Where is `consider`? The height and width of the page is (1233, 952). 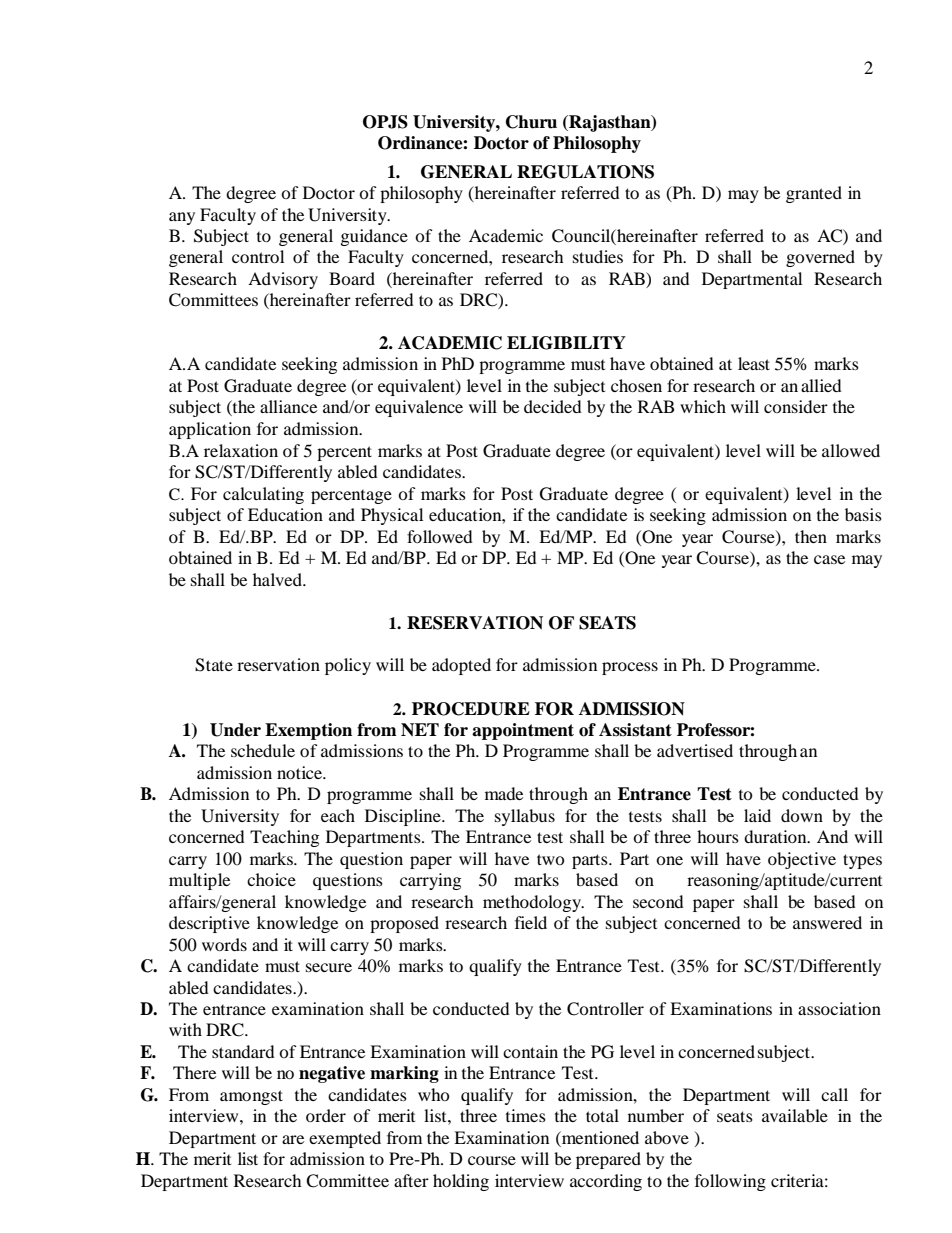
consider is located at coordinates (796, 406).
